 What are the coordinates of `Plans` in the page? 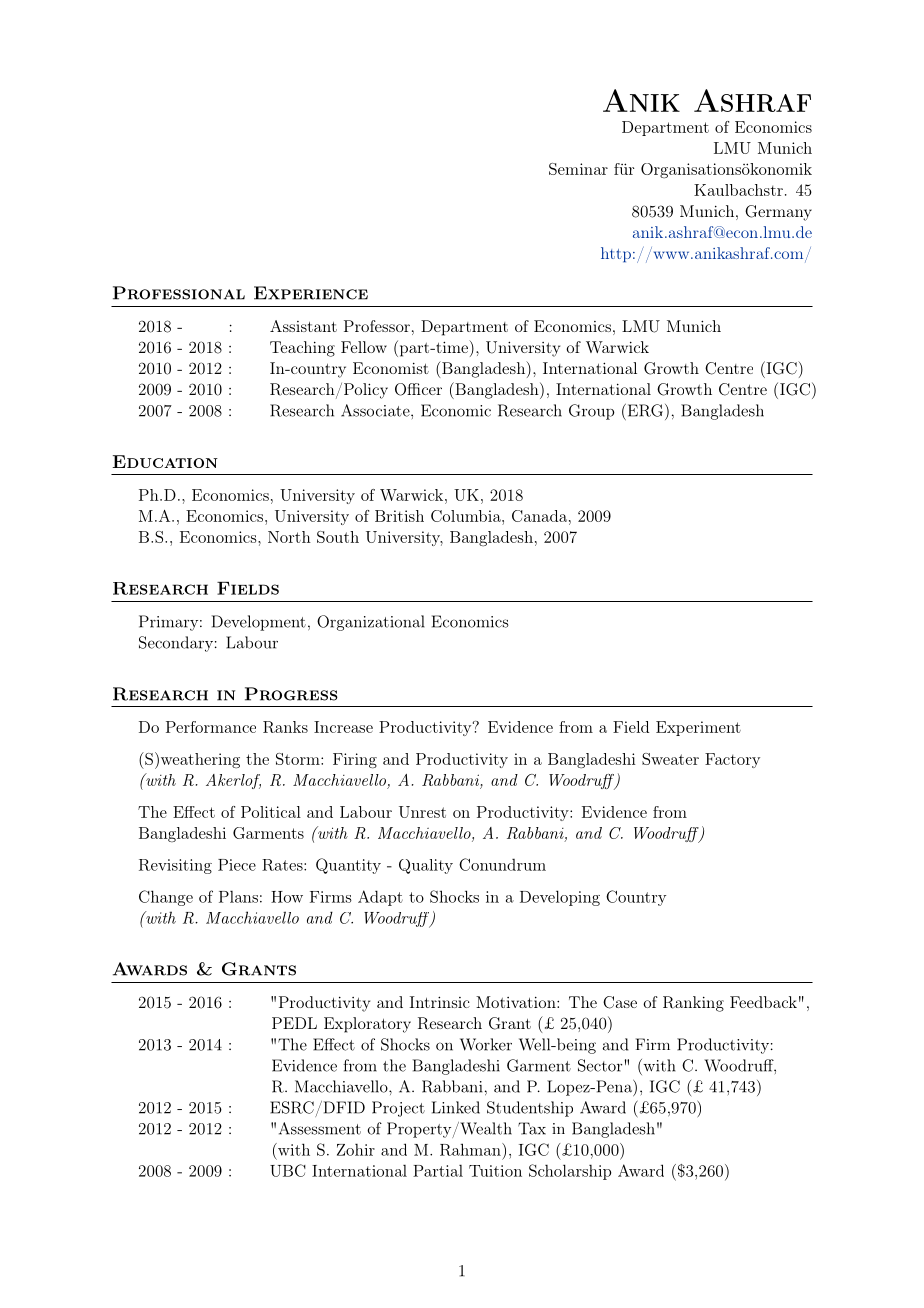 It's located at (238, 896).
